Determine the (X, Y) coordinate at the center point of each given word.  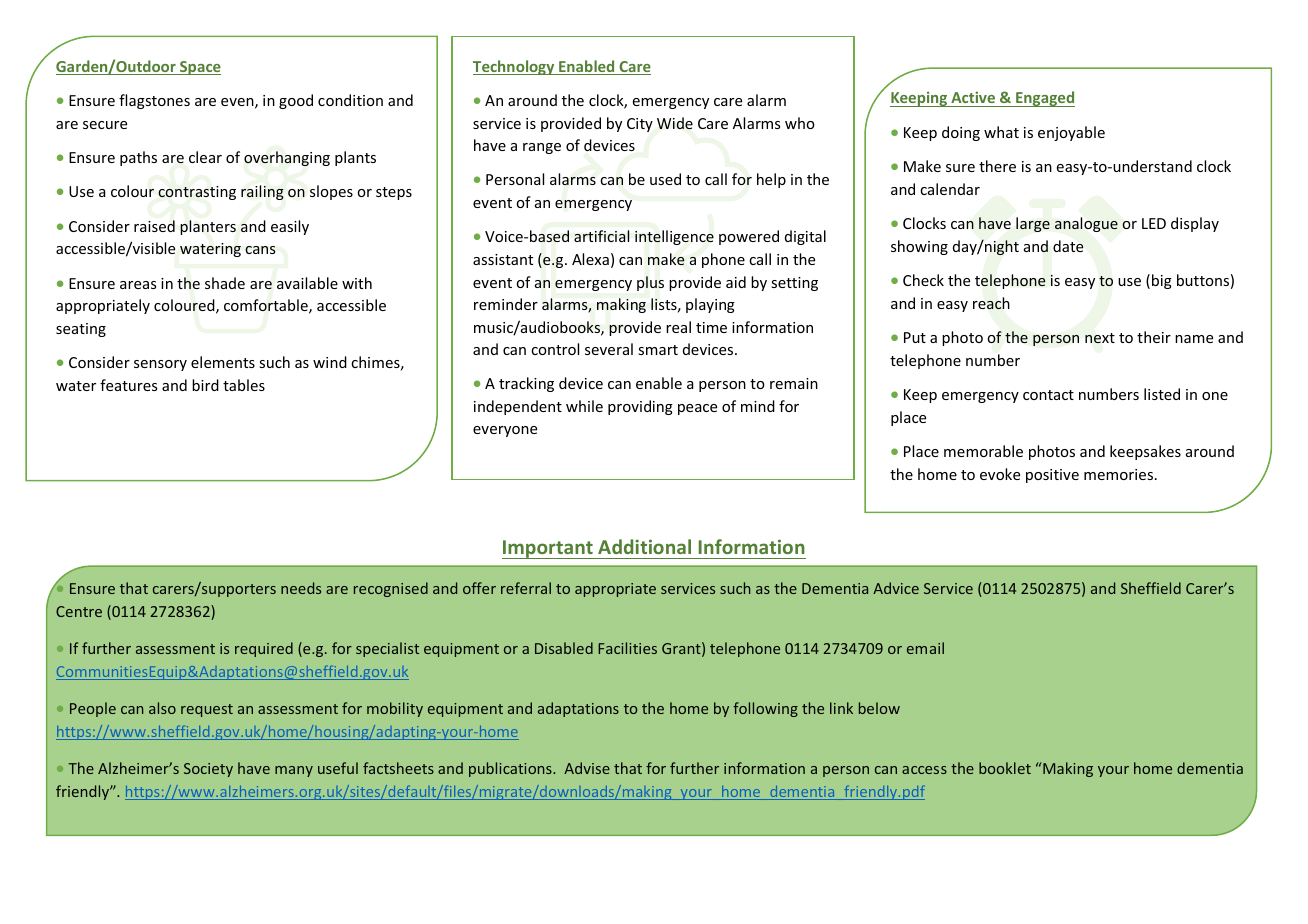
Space (199, 68)
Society (208, 770)
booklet (1005, 768)
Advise (587, 768)
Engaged (1044, 99)
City (640, 125)
